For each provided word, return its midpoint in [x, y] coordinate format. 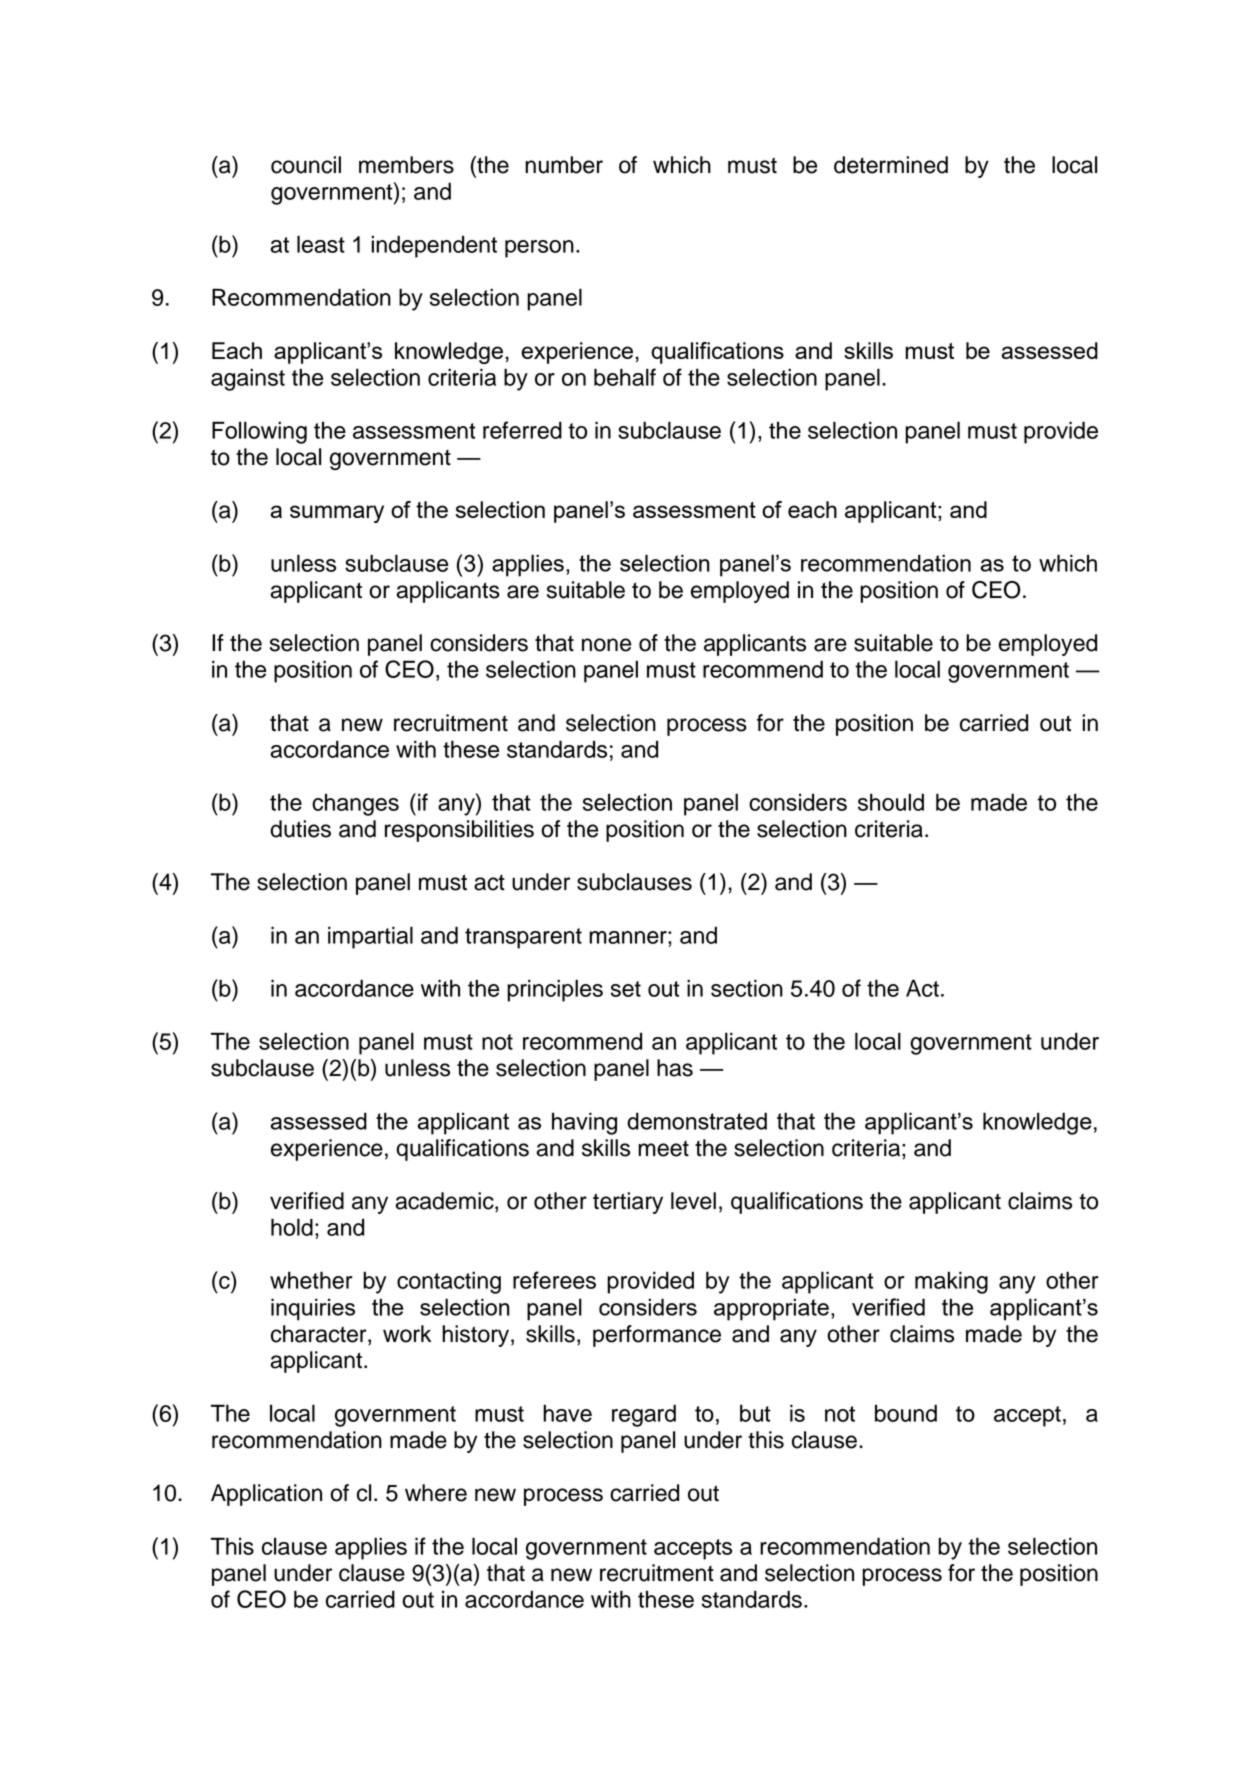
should [891, 802]
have [567, 1413]
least [321, 244]
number [564, 165]
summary [337, 514]
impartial [370, 937]
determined [891, 165]
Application [266, 1495]
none [606, 645]
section [747, 988]
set [626, 989]
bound [906, 1413]
